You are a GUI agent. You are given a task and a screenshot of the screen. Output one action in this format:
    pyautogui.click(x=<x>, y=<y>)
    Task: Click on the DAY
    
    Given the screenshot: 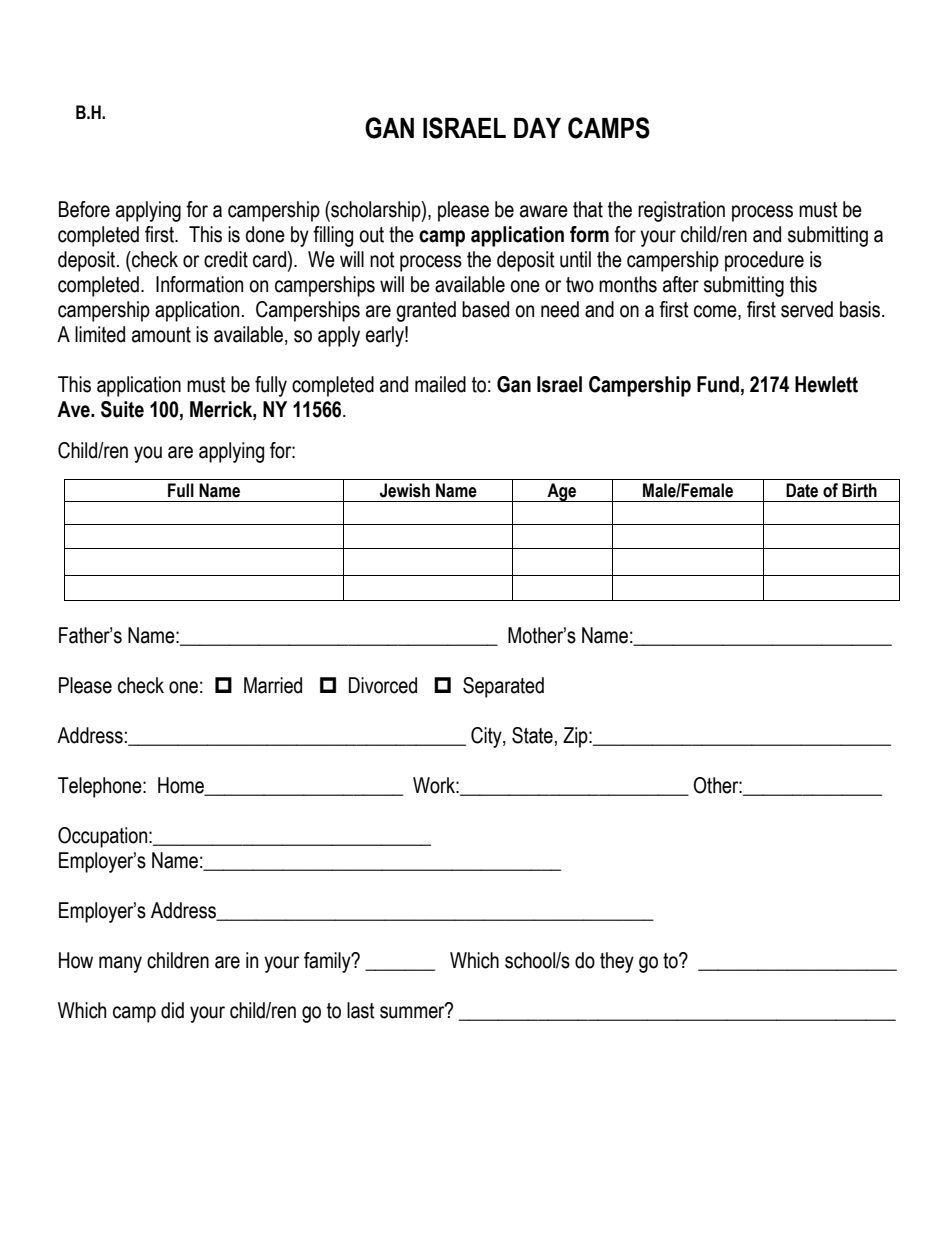 What is the action you would take?
    pyautogui.click(x=537, y=128)
